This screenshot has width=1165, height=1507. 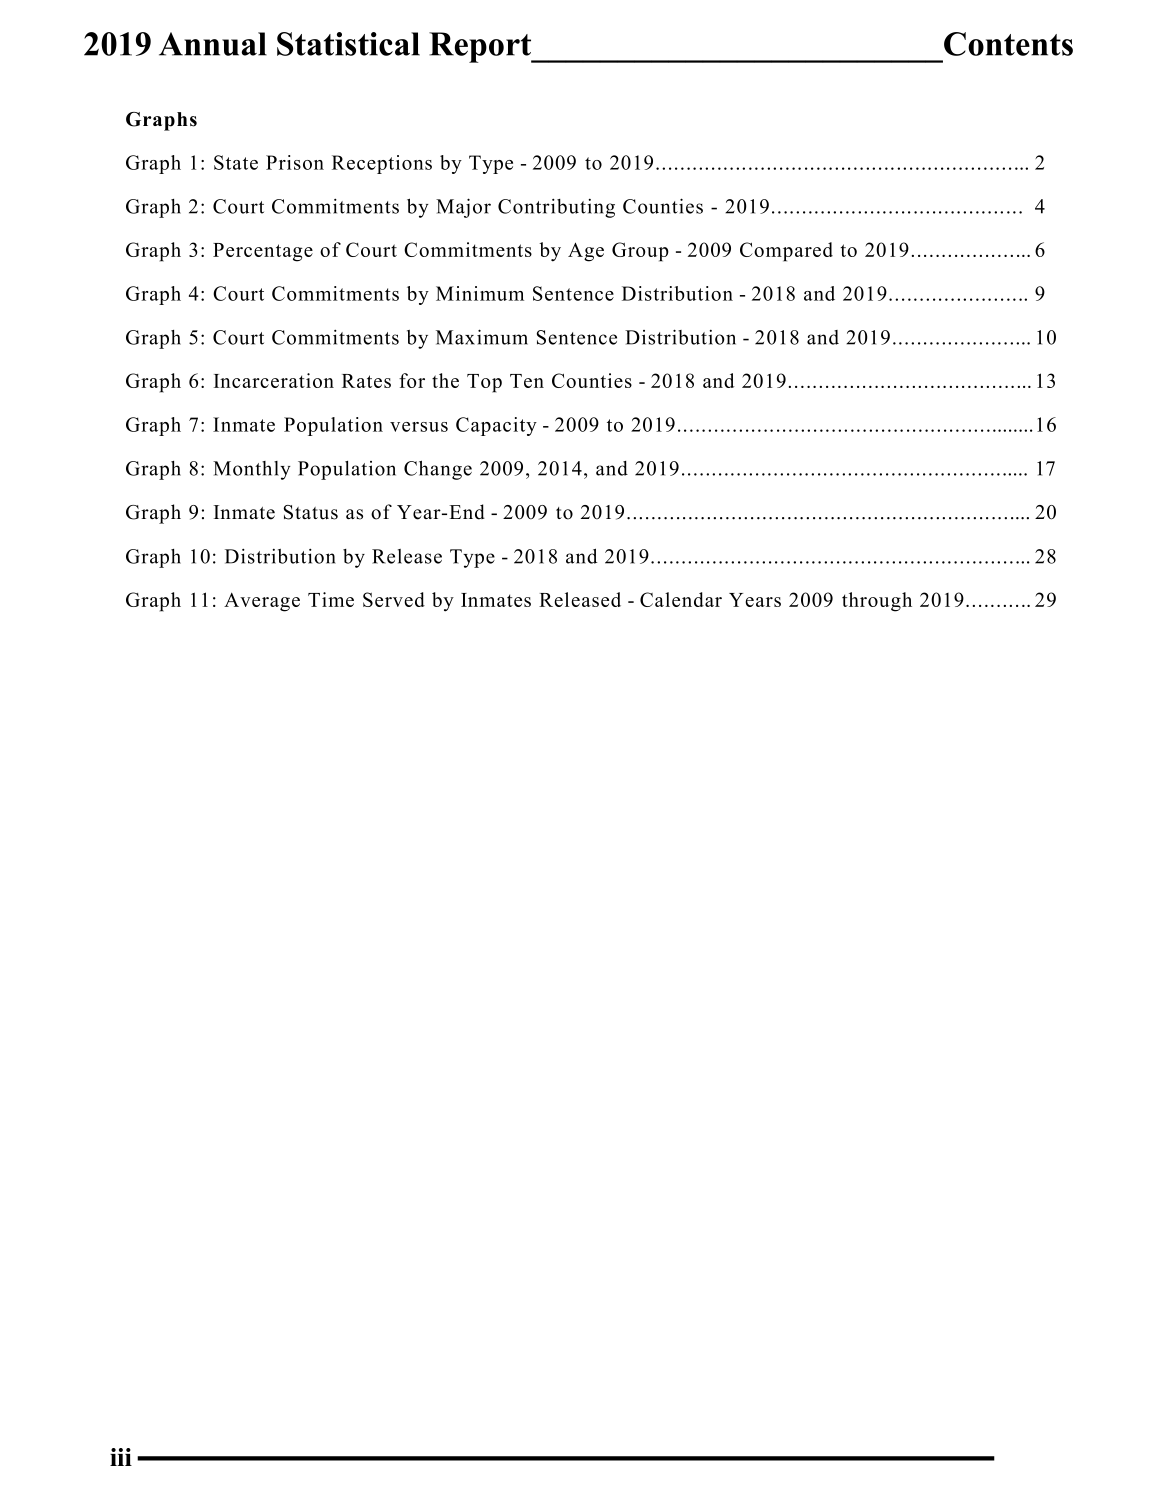 What do you see at coordinates (213, 44) in the screenshot?
I see `Annual` at bounding box center [213, 44].
